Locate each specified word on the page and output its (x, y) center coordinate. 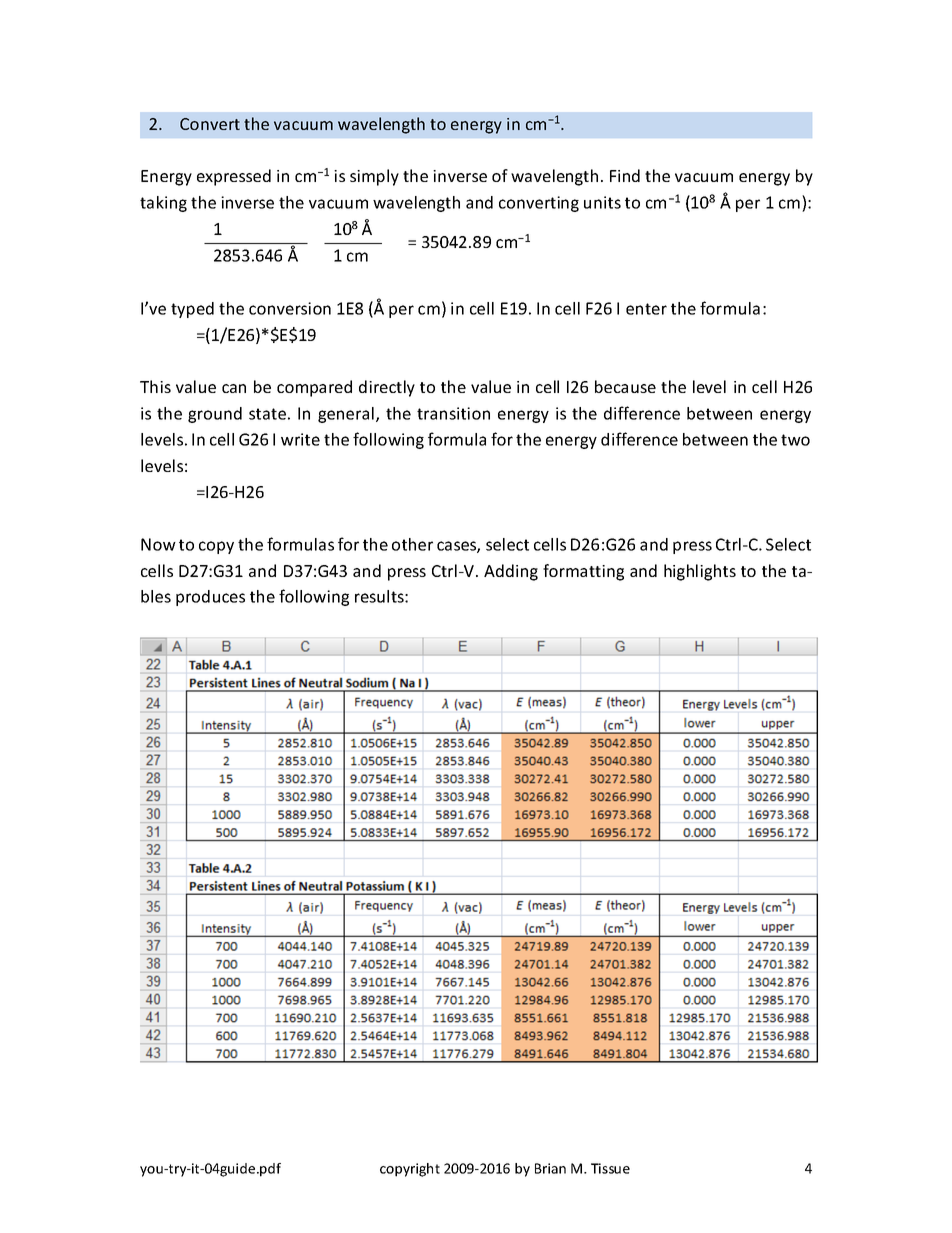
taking (163, 204)
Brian (550, 1168)
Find (625, 175)
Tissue (610, 1168)
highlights (700, 572)
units (602, 202)
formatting (583, 572)
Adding (511, 572)
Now (158, 544)
